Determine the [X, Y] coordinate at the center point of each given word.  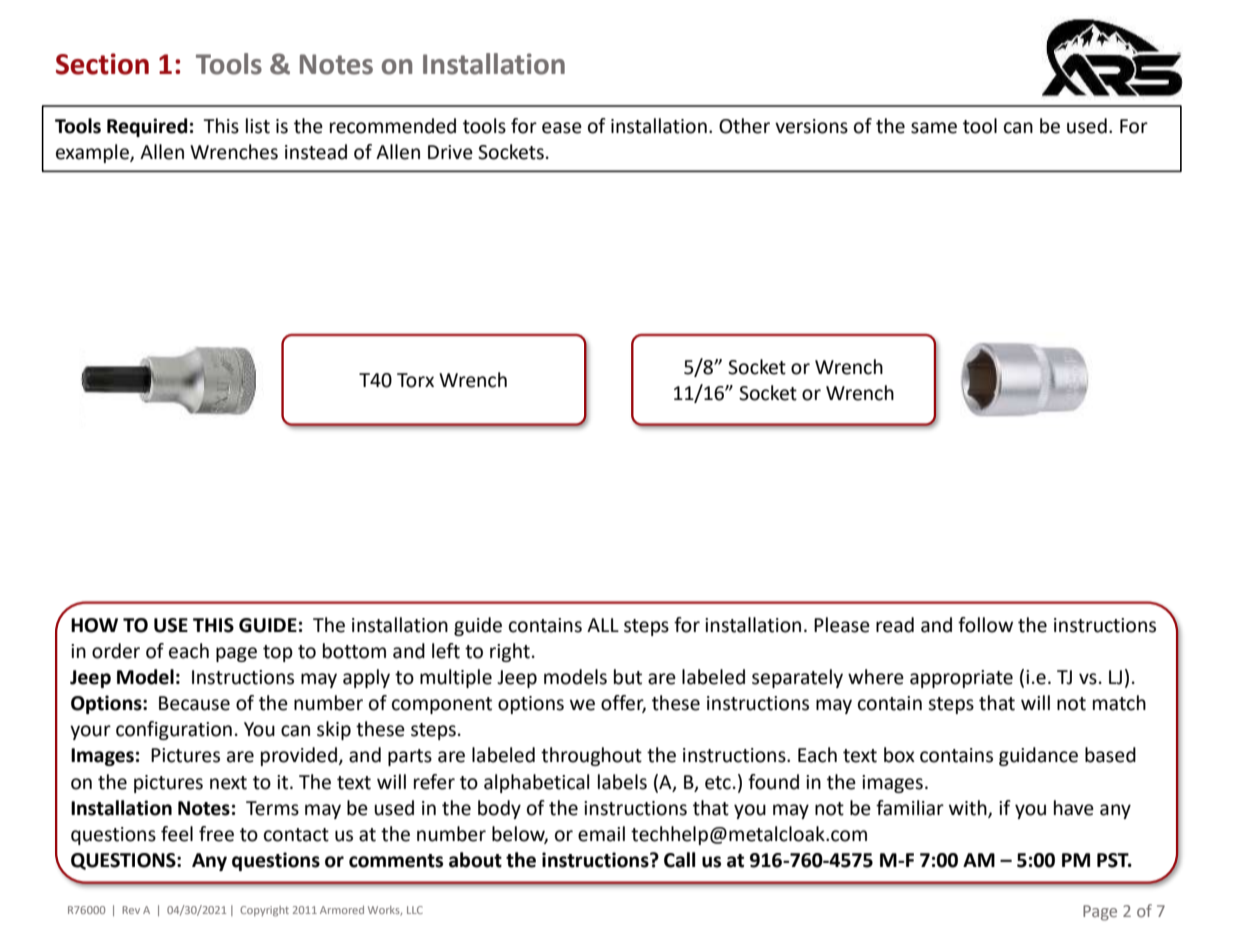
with [969, 808]
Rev [131, 910]
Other [744, 126]
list [258, 126]
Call [679, 860]
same [934, 128]
